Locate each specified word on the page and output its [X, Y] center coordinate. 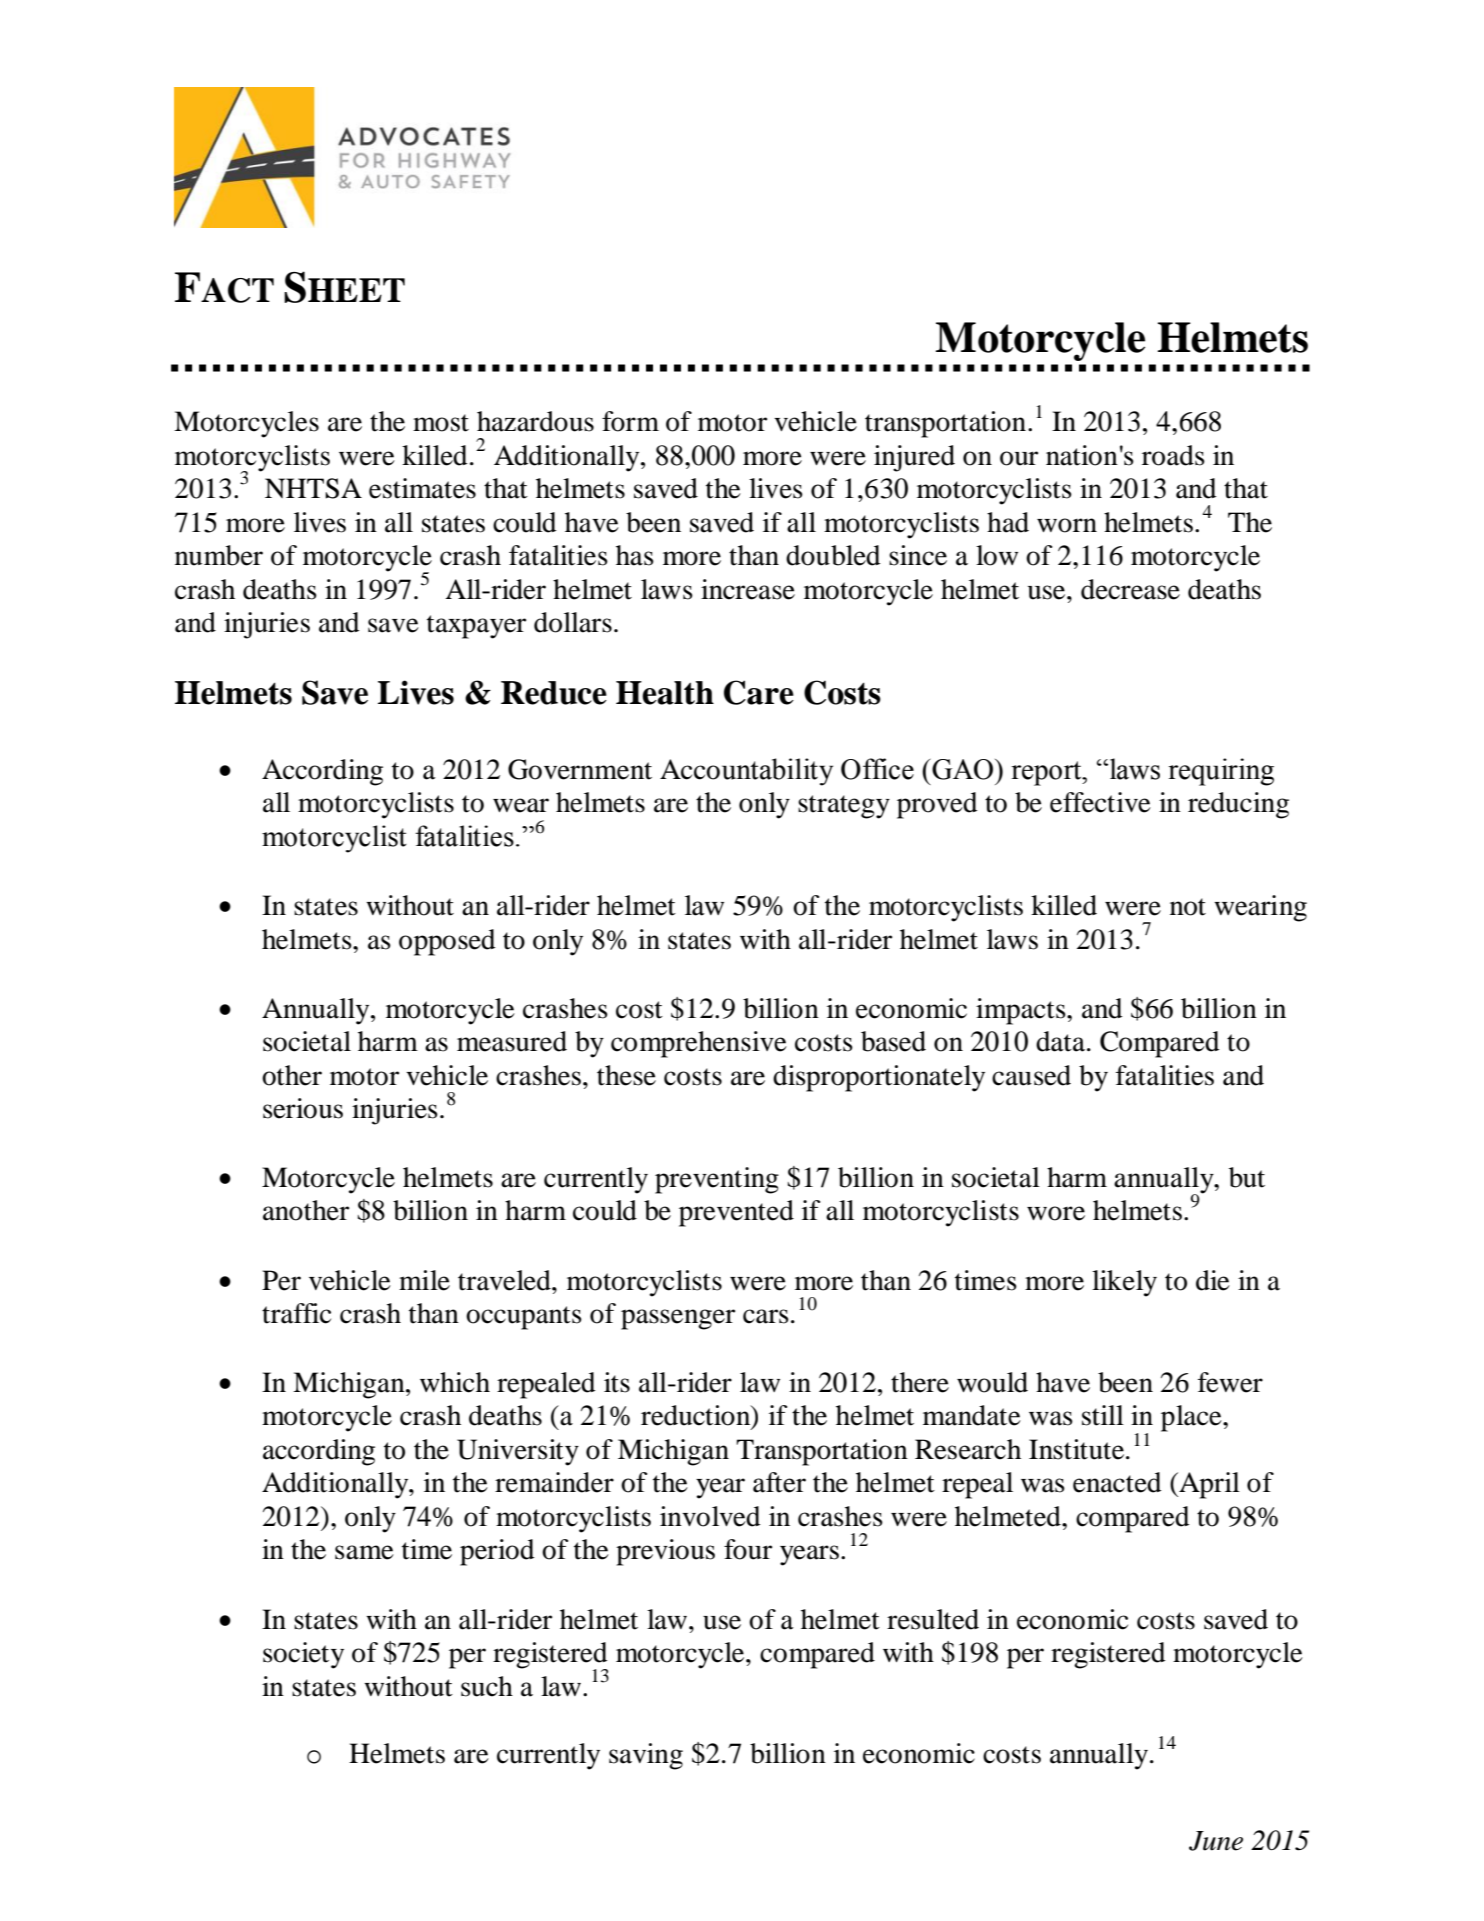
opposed [447, 942]
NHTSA [313, 488]
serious [303, 1108]
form [630, 421]
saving [646, 1756]
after [779, 1482]
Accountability [746, 772]
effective [1100, 802]
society [303, 1655]
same [364, 1552]
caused [1031, 1075]
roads [1173, 455]
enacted [1117, 1482]
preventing [717, 1180]
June [1216, 1841]
